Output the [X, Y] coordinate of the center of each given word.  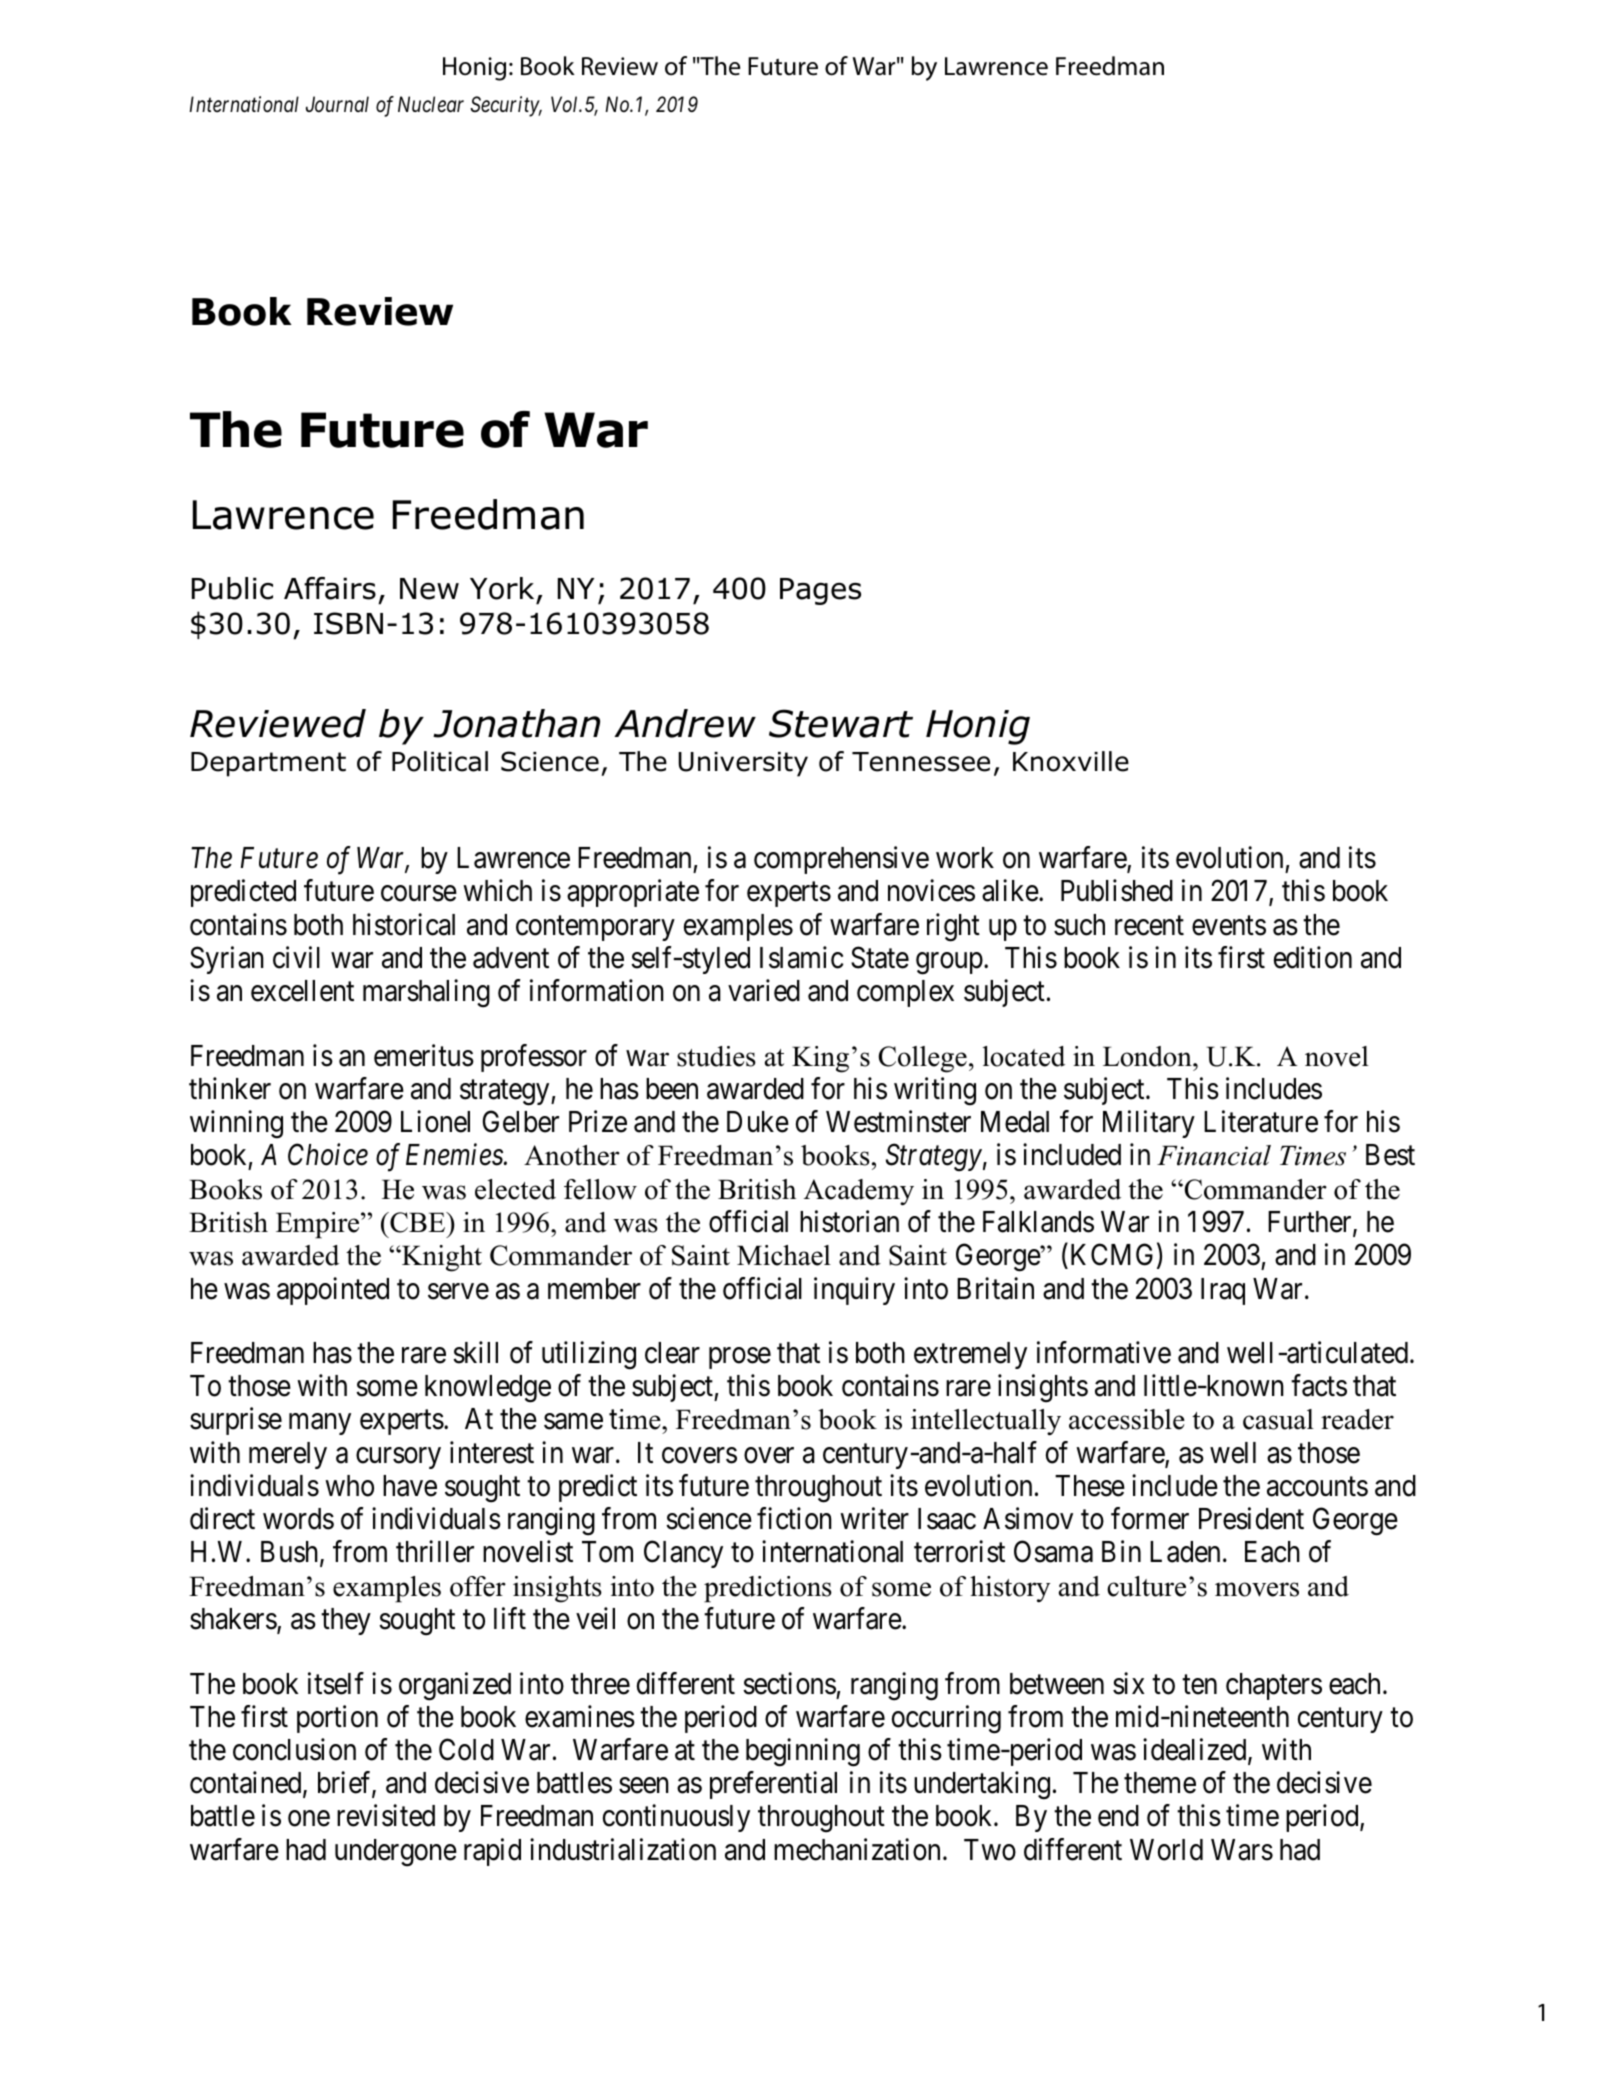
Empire [319, 1225]
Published [1117, 891]
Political [440, 761]
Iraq [1223, 1291]
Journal [337, 104]
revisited [386, 1815]
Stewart [841, 723]
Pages [820, 591]
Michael [784, 1255]
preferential [773, 1785]
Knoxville [1071, 761]
